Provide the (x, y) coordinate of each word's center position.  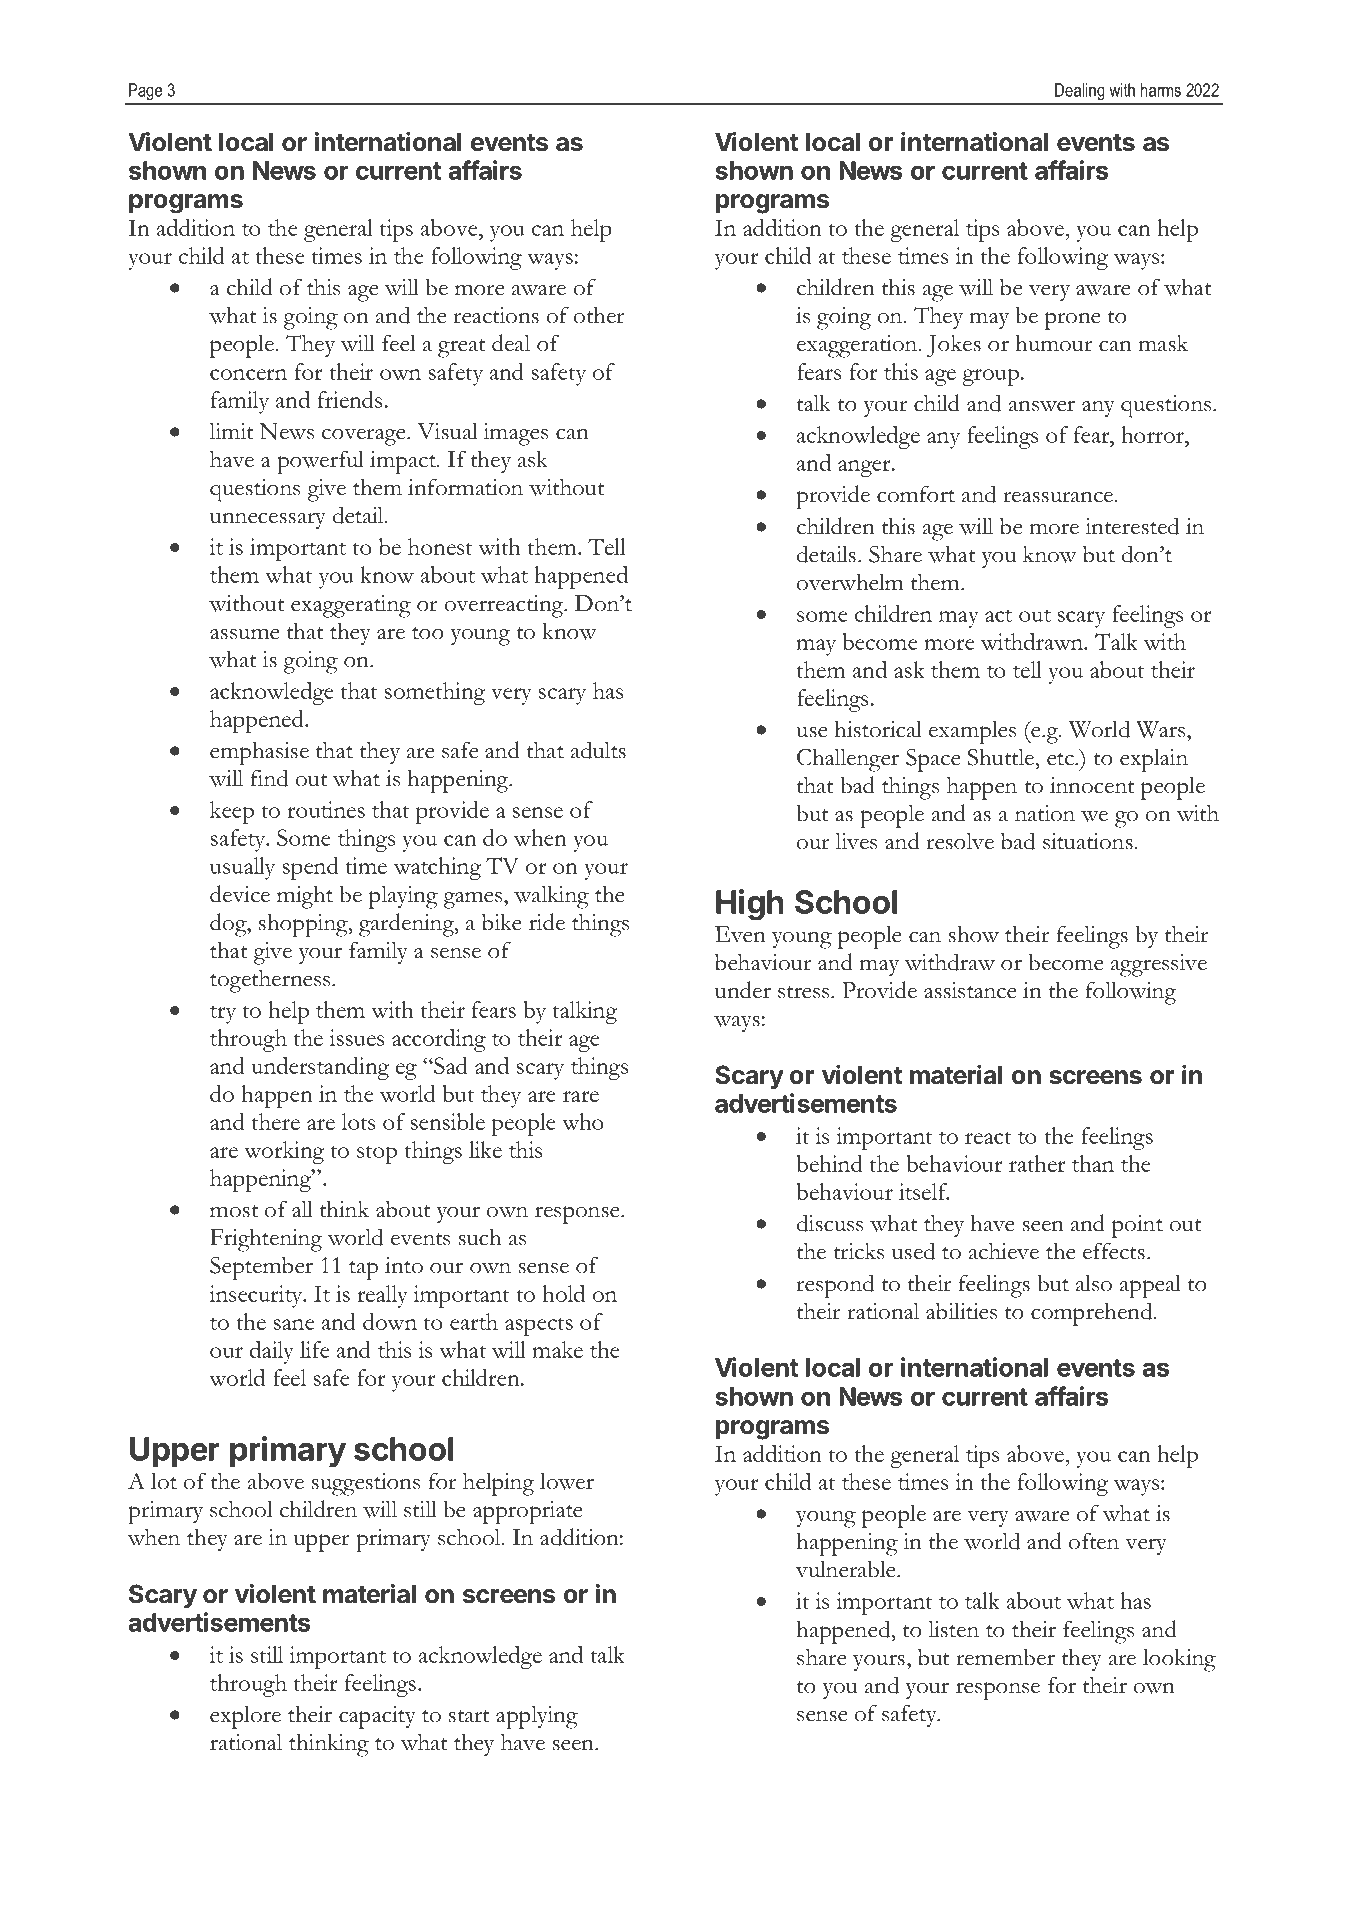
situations (1088, 841)
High (750, 905)
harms (1161, 90)
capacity (377, 1717)
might (305, 897)
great (461, 348)
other (599, 315)
